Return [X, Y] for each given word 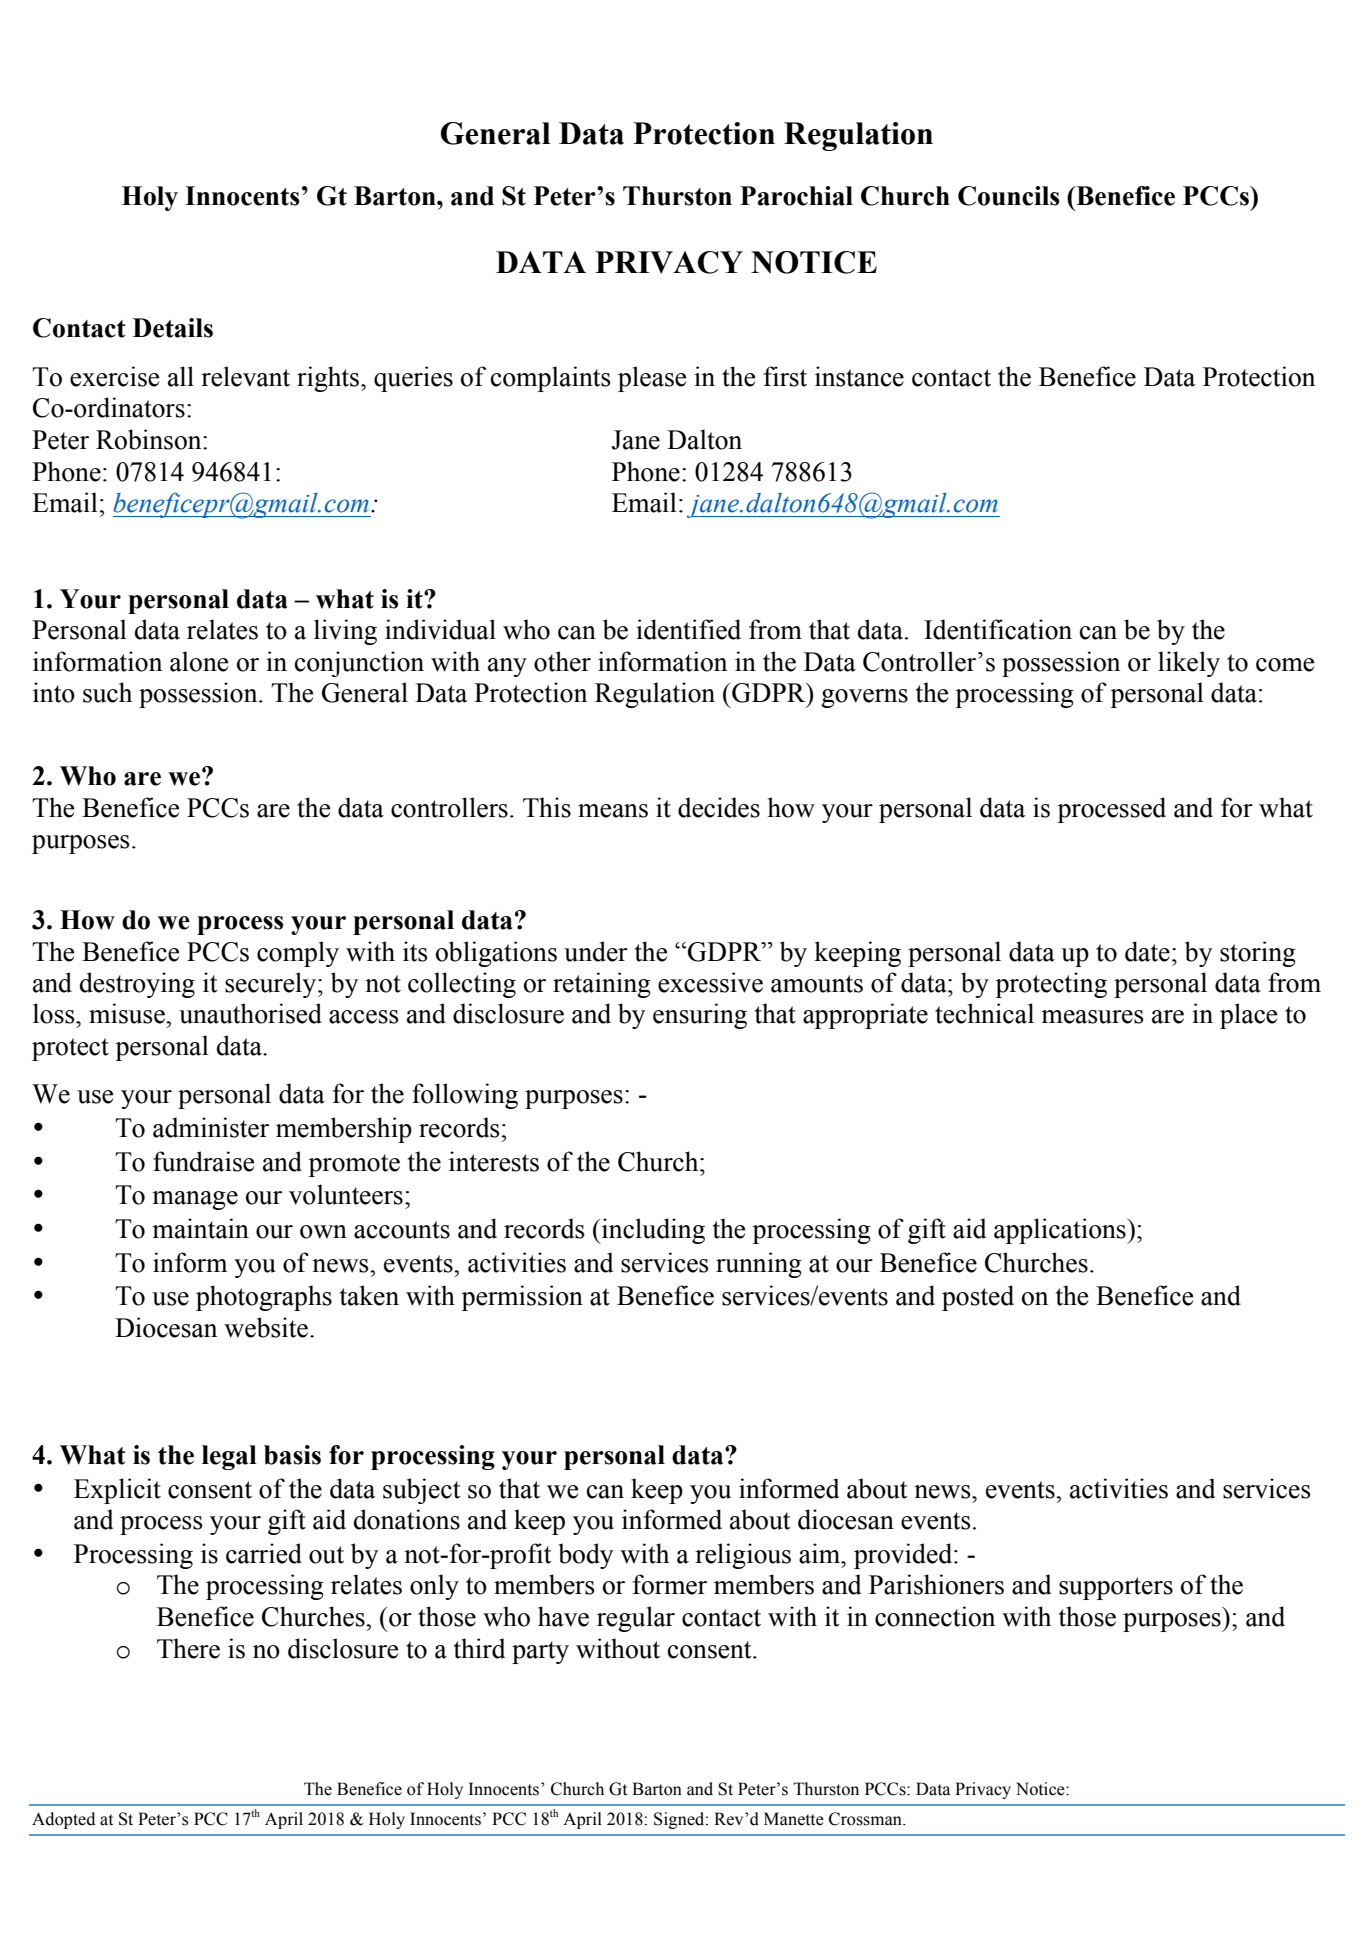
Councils [1008, 196]
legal [229, 1457]
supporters [1116, 1588]
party [540, 1652]
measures [1092, 1017]
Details [173, 328]
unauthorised [250, 1013]
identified [688, 629]
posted [978, 1298]
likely [1189, 664]
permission [522, 1298]
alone [199, 661]
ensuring [700, 1016]
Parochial [796, 196]
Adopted [63, 1820]
